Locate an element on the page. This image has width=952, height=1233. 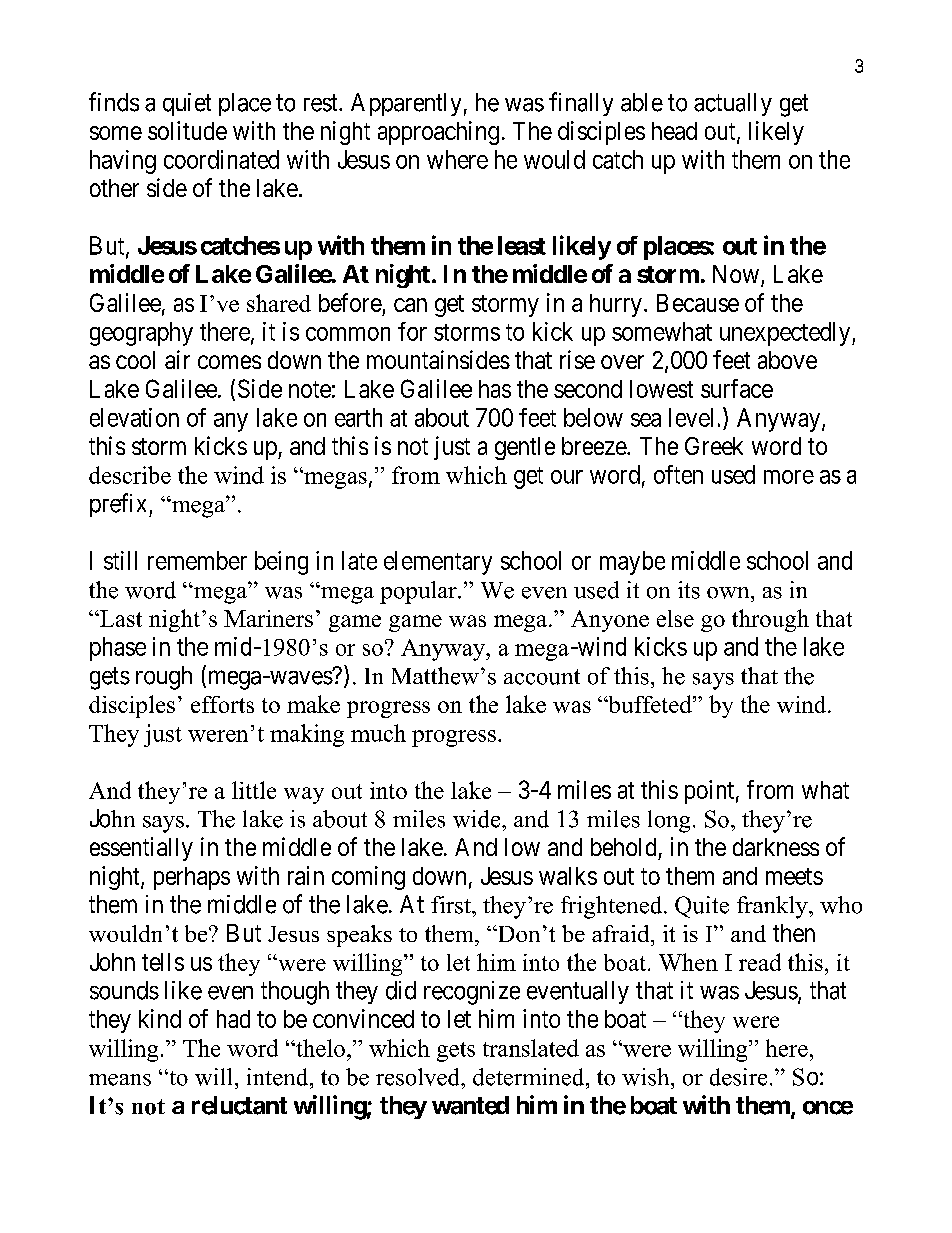
solitude is located at coordinates (187, 130).
